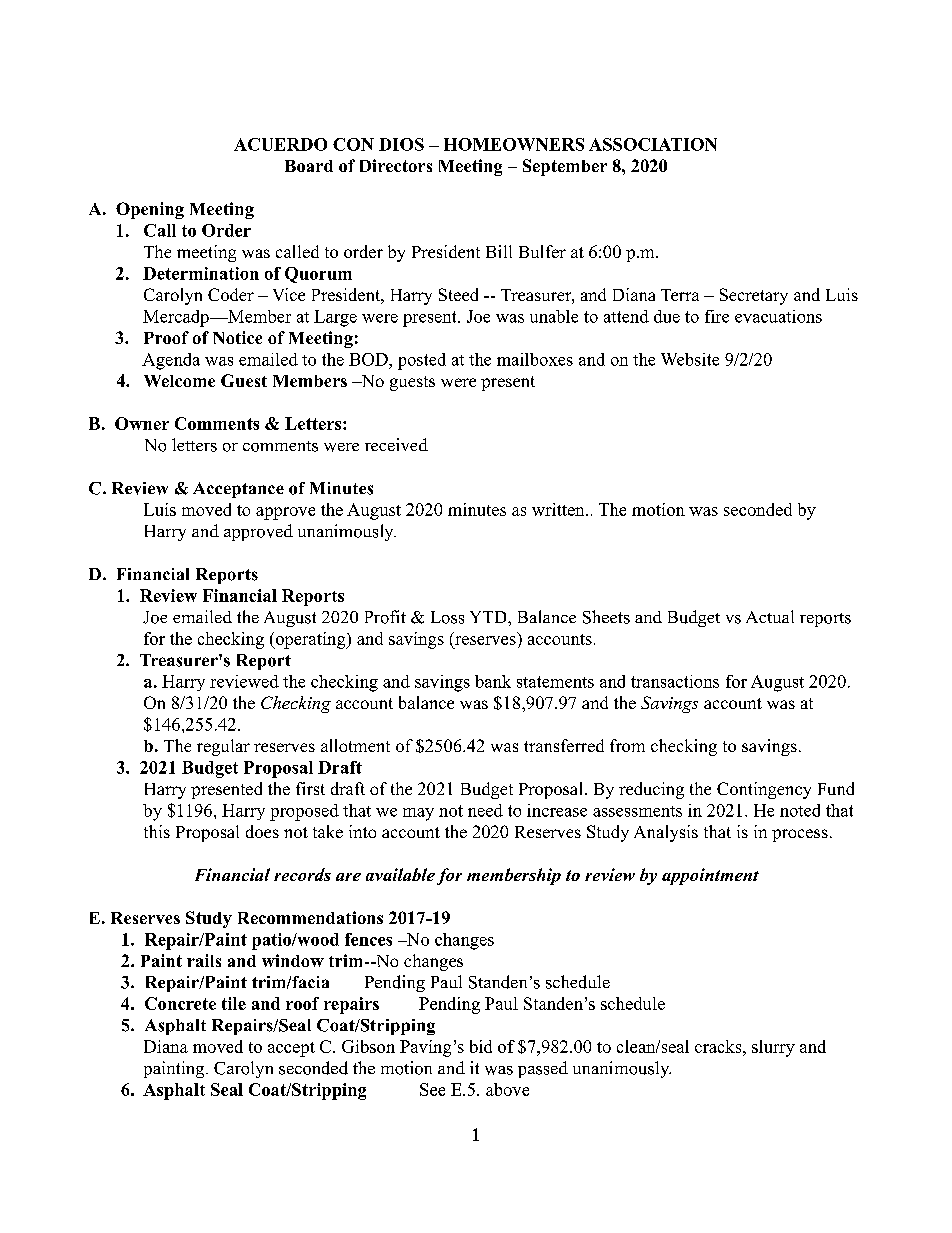 Image resolution: width=952 pixels, height=1233 pixels. What do you see at coordinates (565, 167) in the screenshot?
I see `September` at bounding box center [565, 167].
